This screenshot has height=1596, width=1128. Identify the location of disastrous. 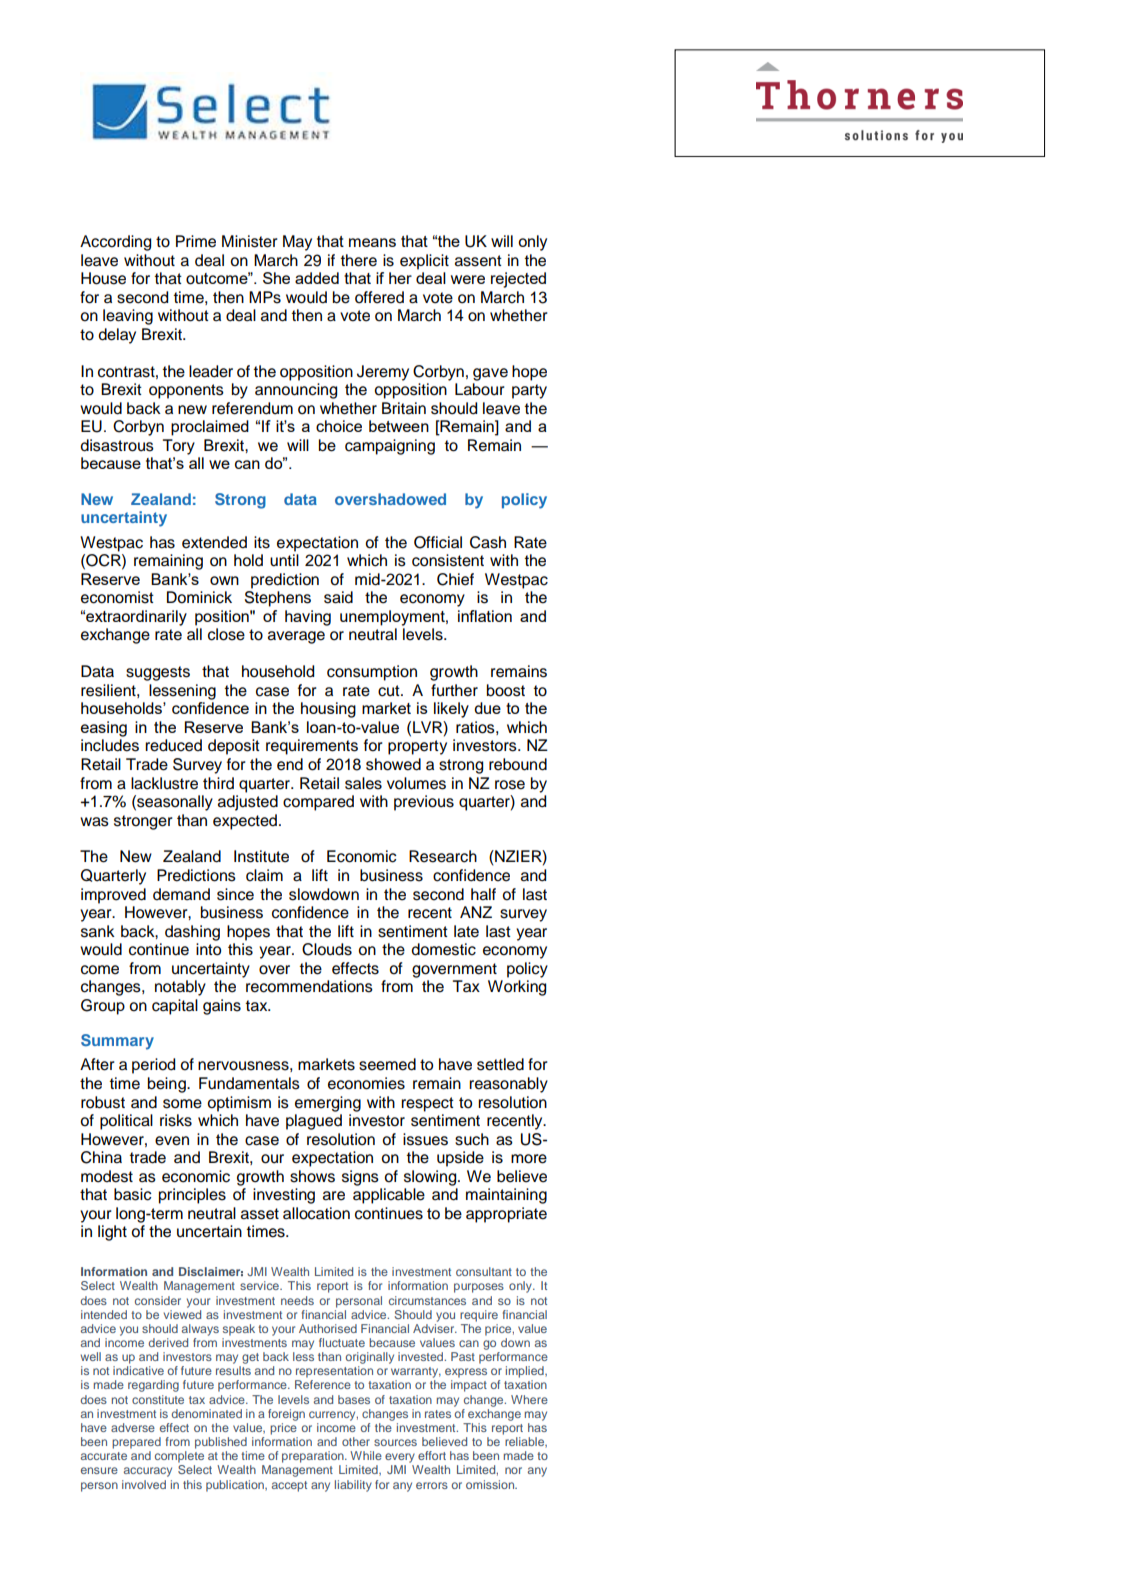
(117, 445).
